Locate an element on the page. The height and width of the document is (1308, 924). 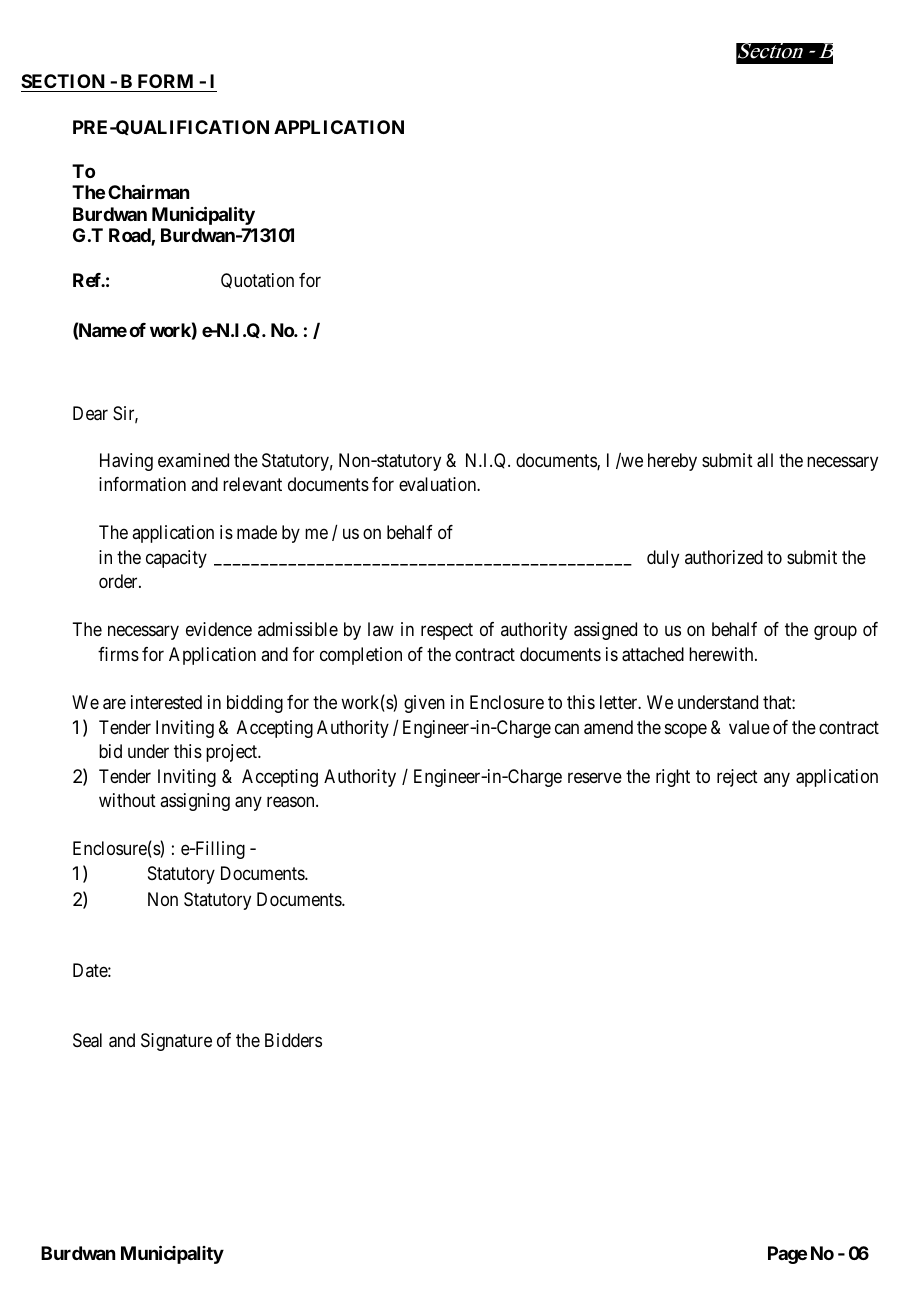
assigning is located at coordinates (195, 802).
